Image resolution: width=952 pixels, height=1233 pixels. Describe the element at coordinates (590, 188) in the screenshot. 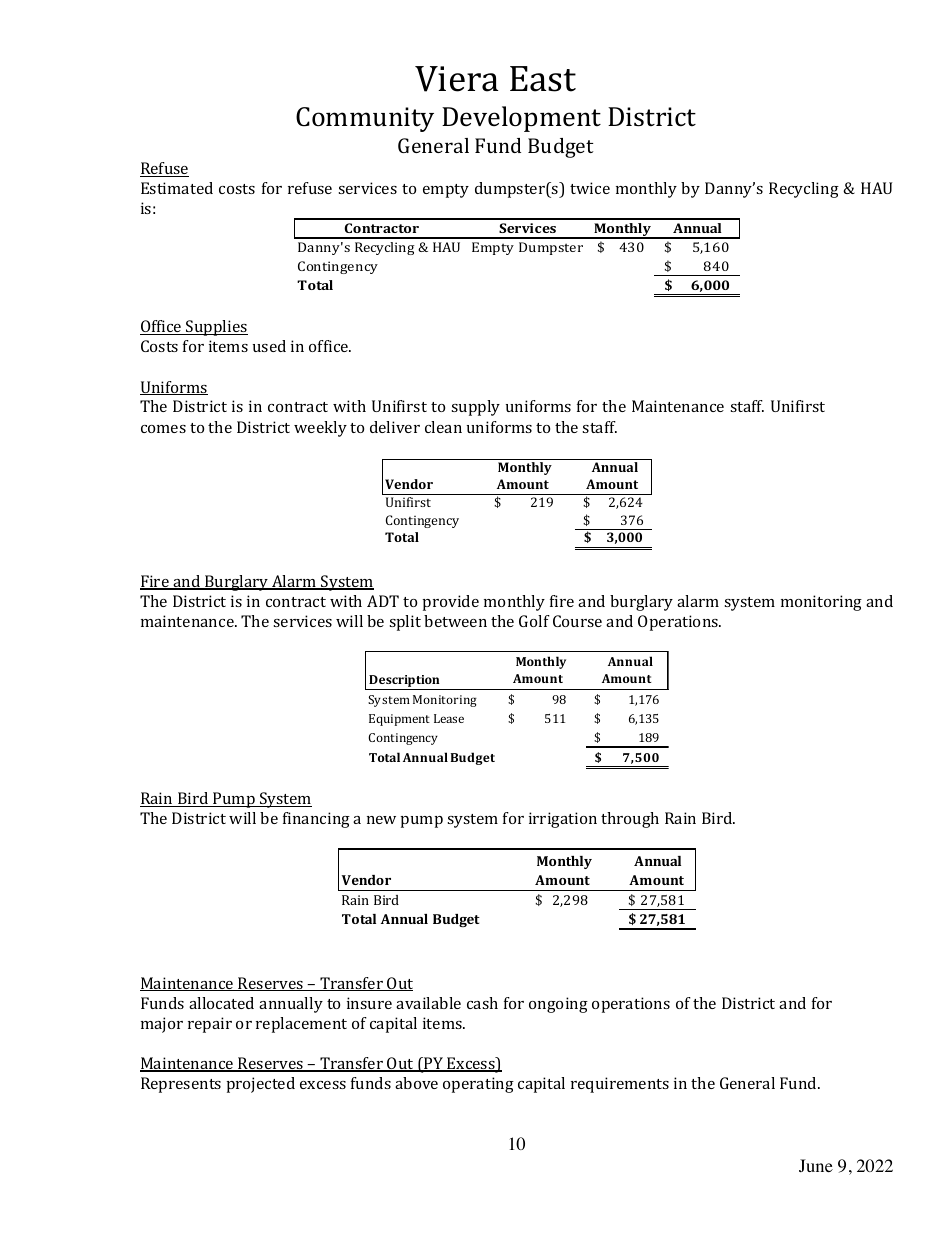

I see `twice` at that location.
